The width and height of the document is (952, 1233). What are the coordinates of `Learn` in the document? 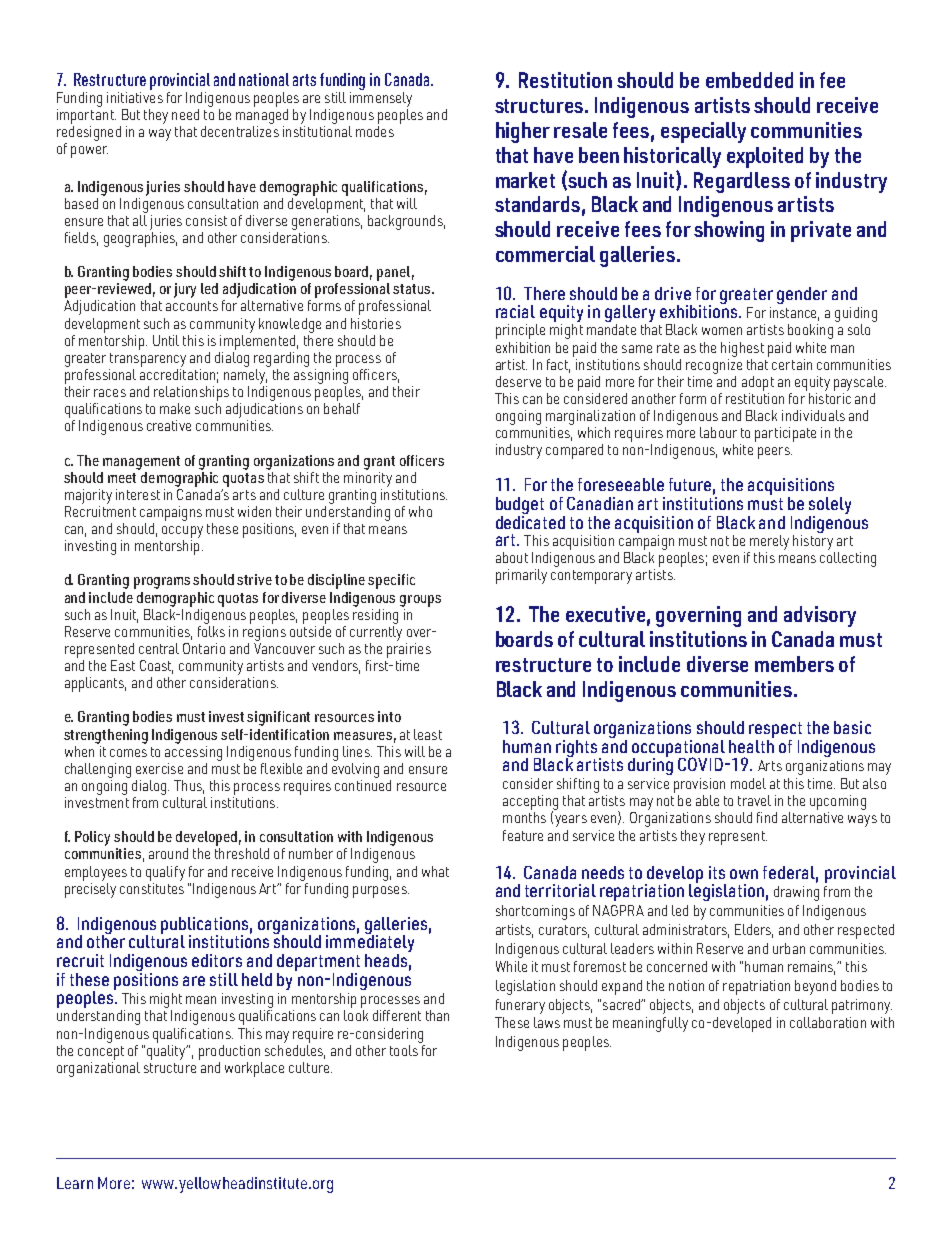 It's located at (75, 1183).
